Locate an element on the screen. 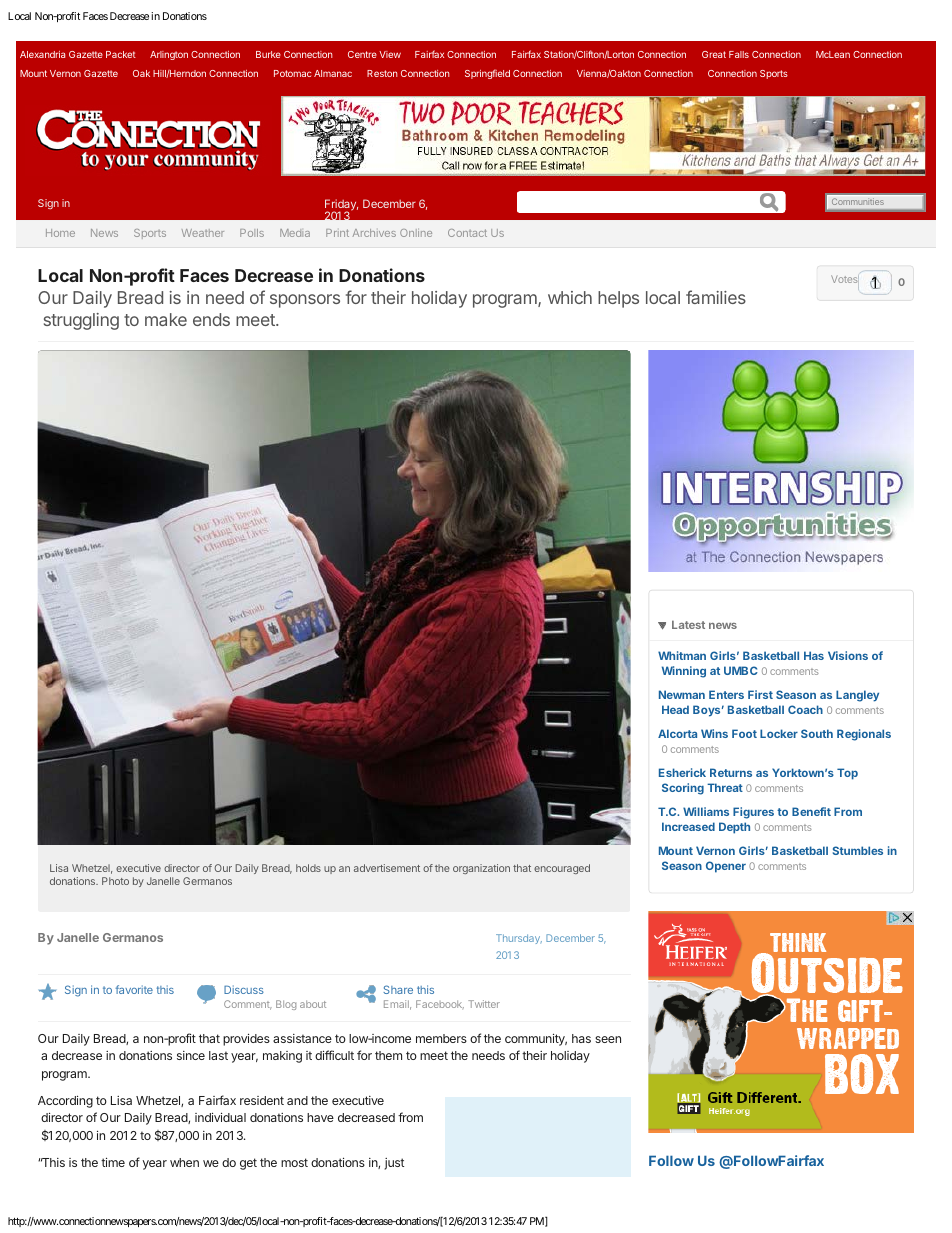 This screenshot has width=952, height=1233. Photo is located at coordinates (115, 881).
